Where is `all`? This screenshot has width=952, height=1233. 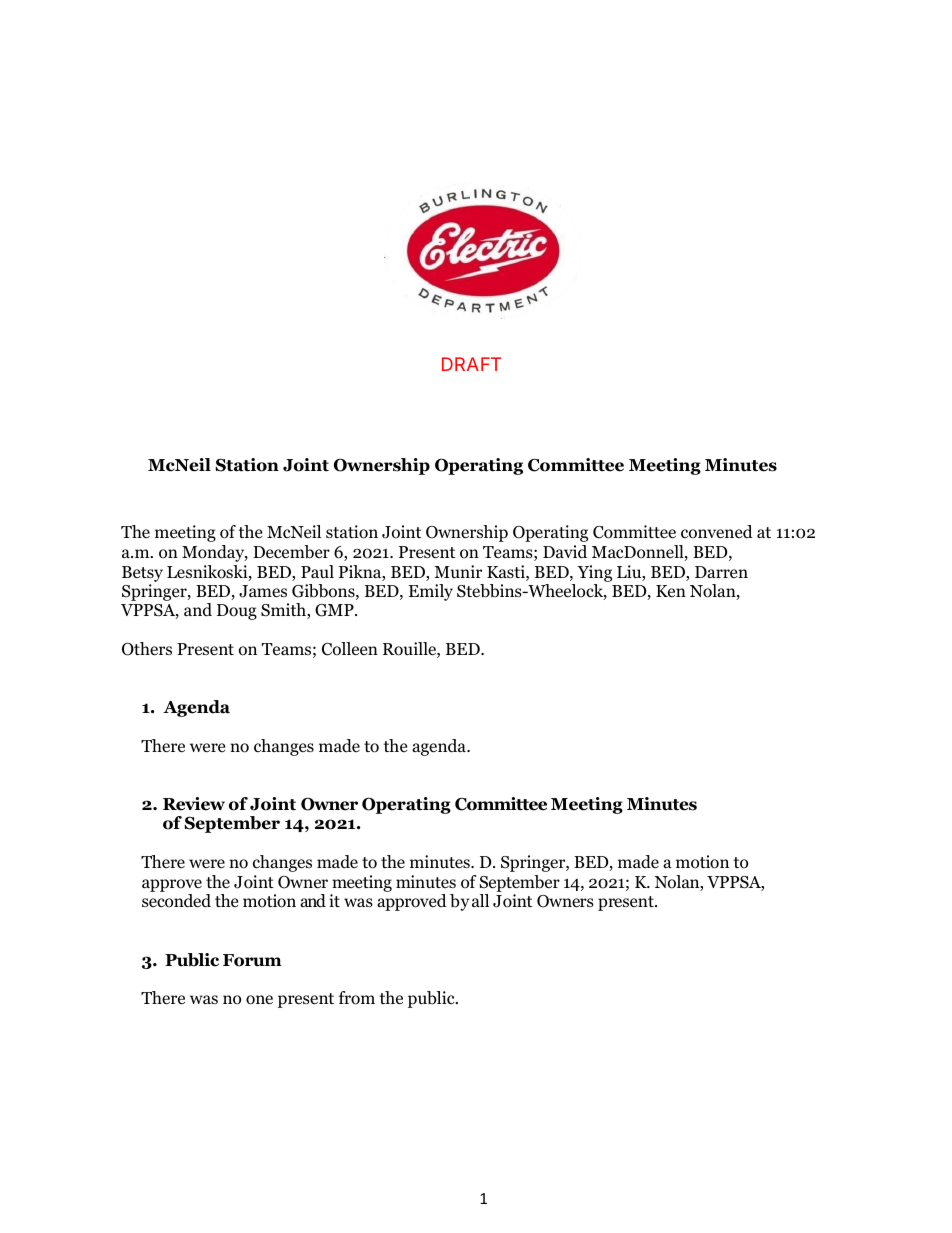 all is located at coordinates (480, 900).
